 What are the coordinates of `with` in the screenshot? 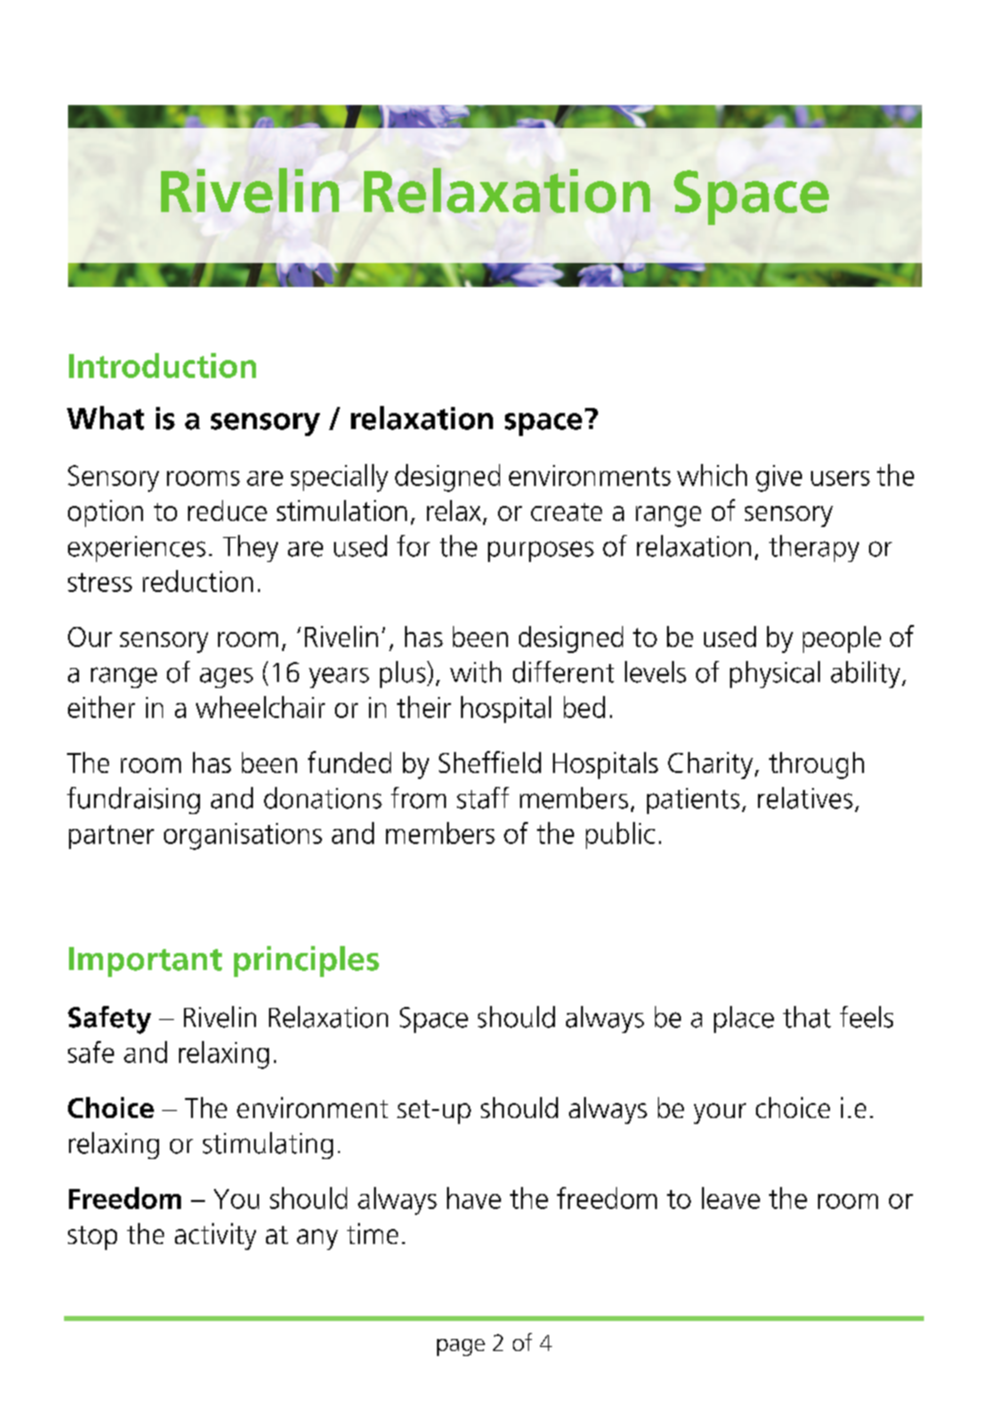 It's located at (475, 672).
